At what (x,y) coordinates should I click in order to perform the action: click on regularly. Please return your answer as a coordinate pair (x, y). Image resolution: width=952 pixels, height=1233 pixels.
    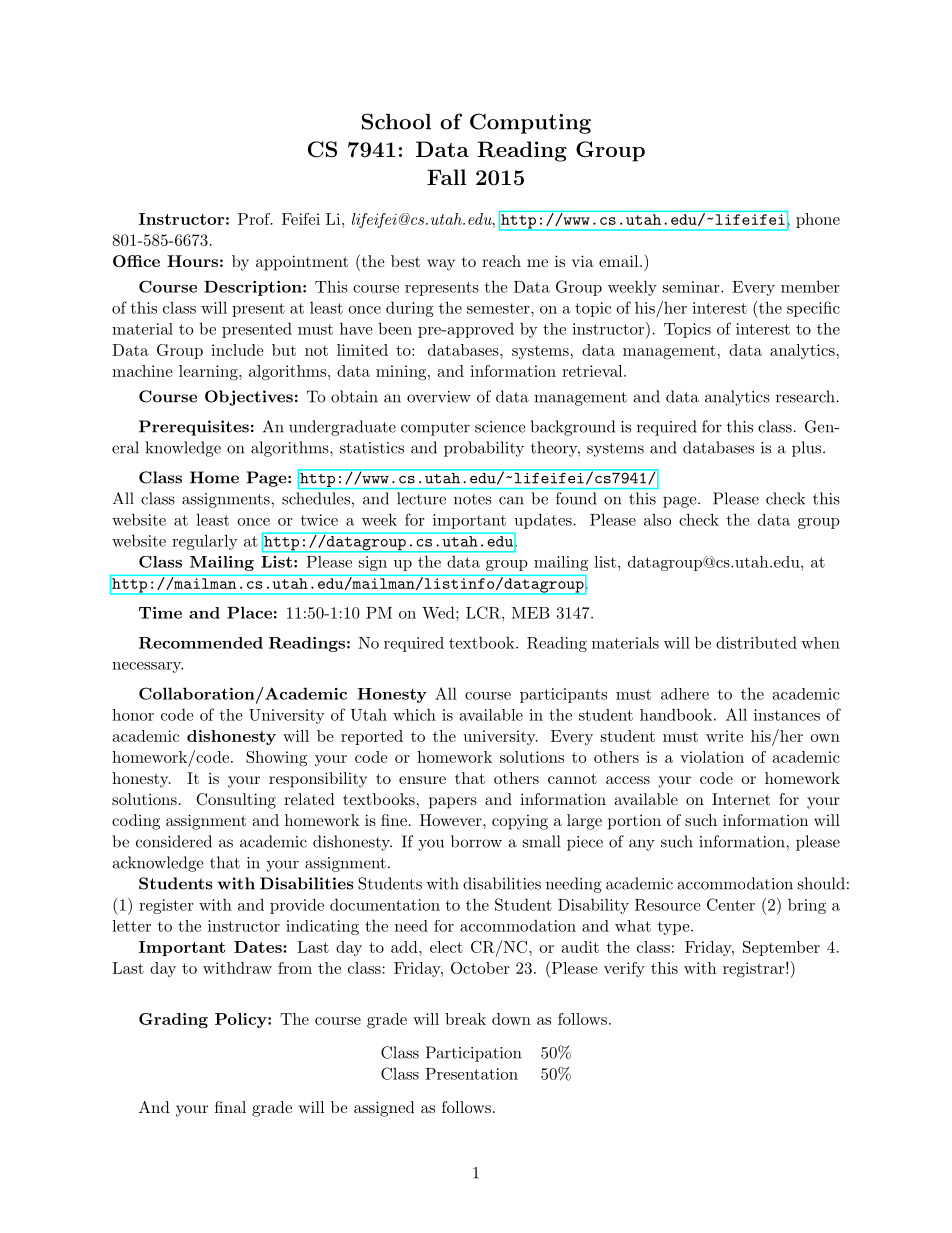
    Looking at the image, I should click on (205, 542).
